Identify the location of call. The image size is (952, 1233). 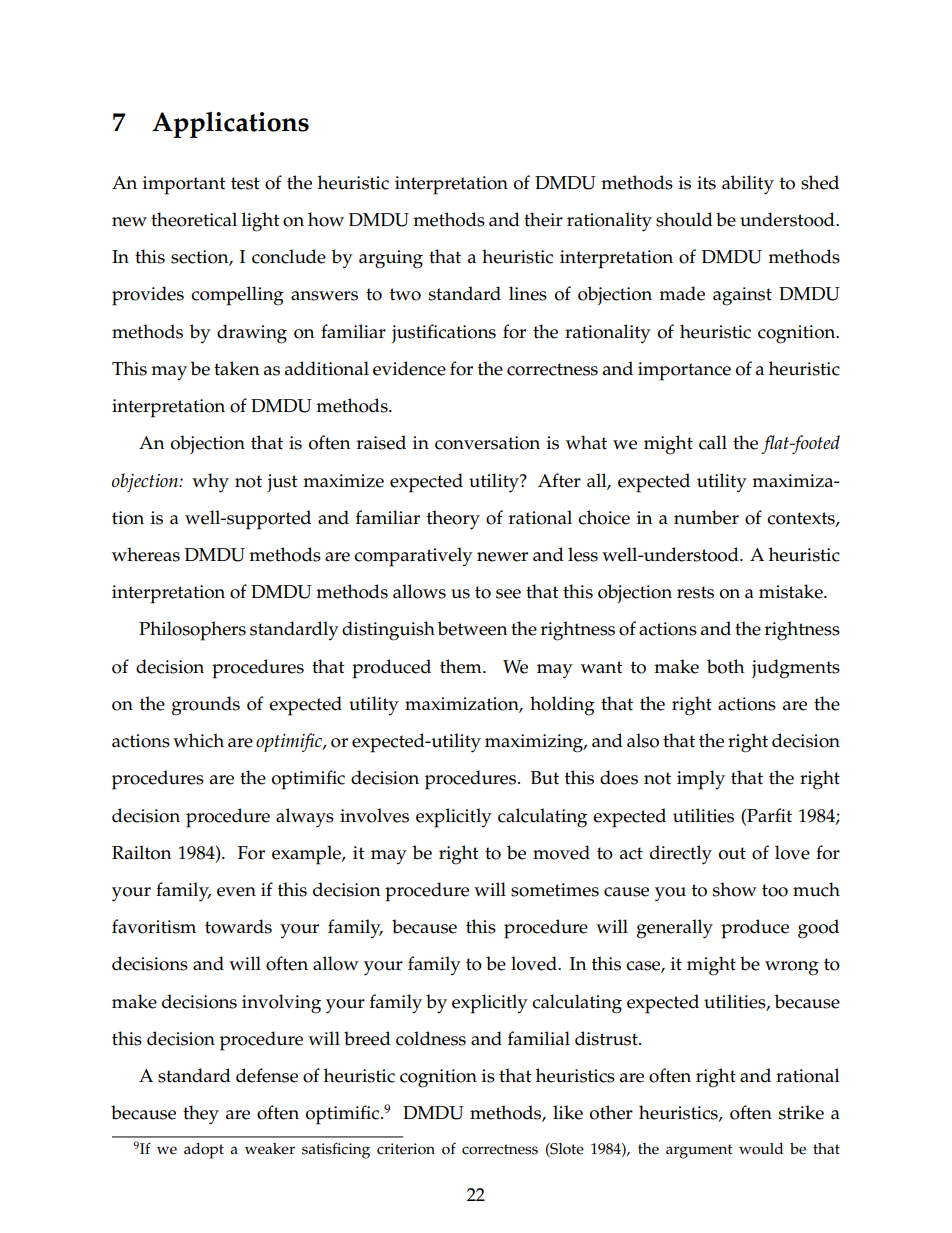
(713, 442).
